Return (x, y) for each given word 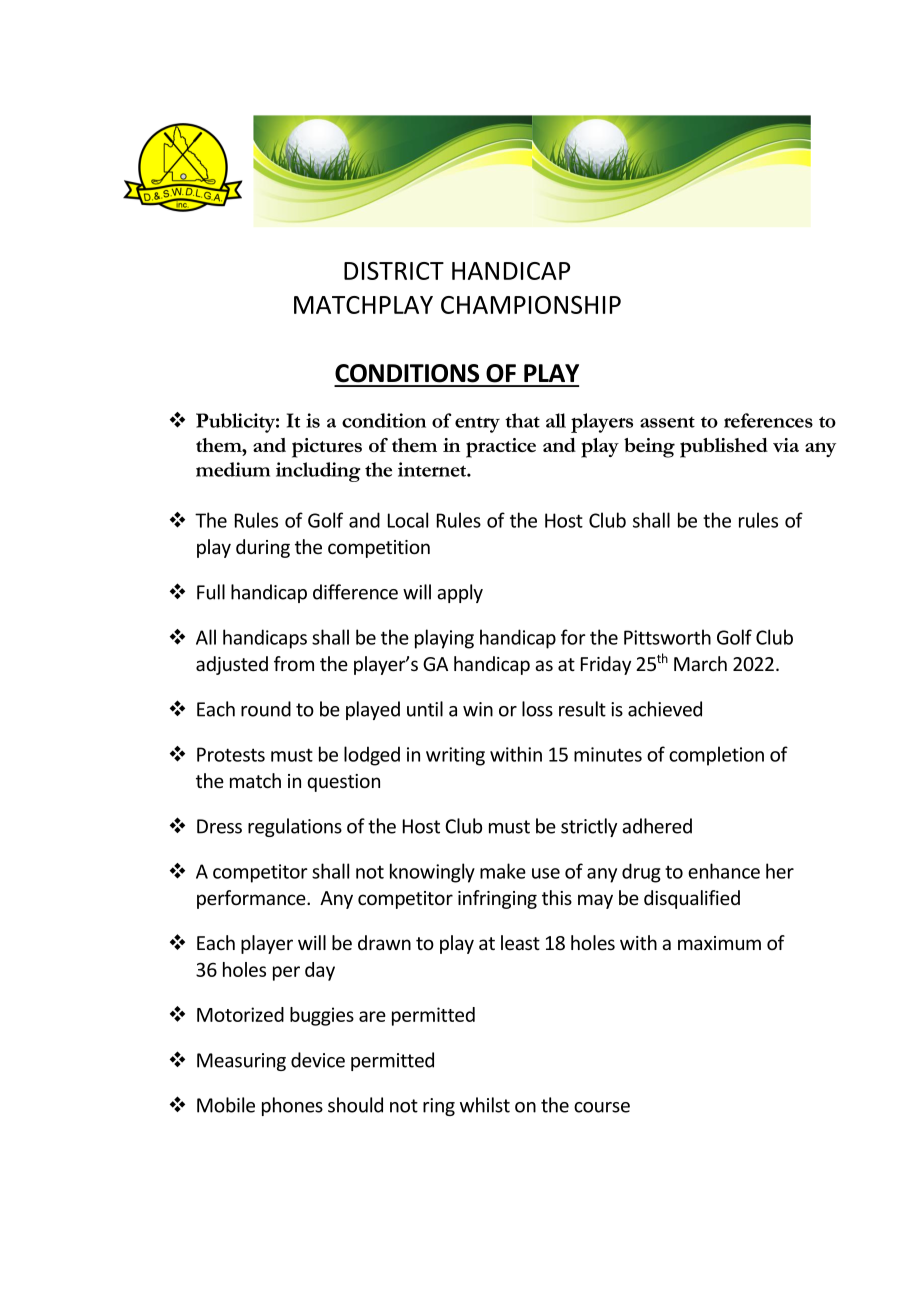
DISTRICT (394, 271)
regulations (295, 827)
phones (292, 1106)
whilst (485, 1105)
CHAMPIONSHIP (531, 305)
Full (211, 592)
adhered (657, 826)
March (700, 663)
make (503, 871)
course (602, 1107)
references (768, 420)
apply (460, 593)
